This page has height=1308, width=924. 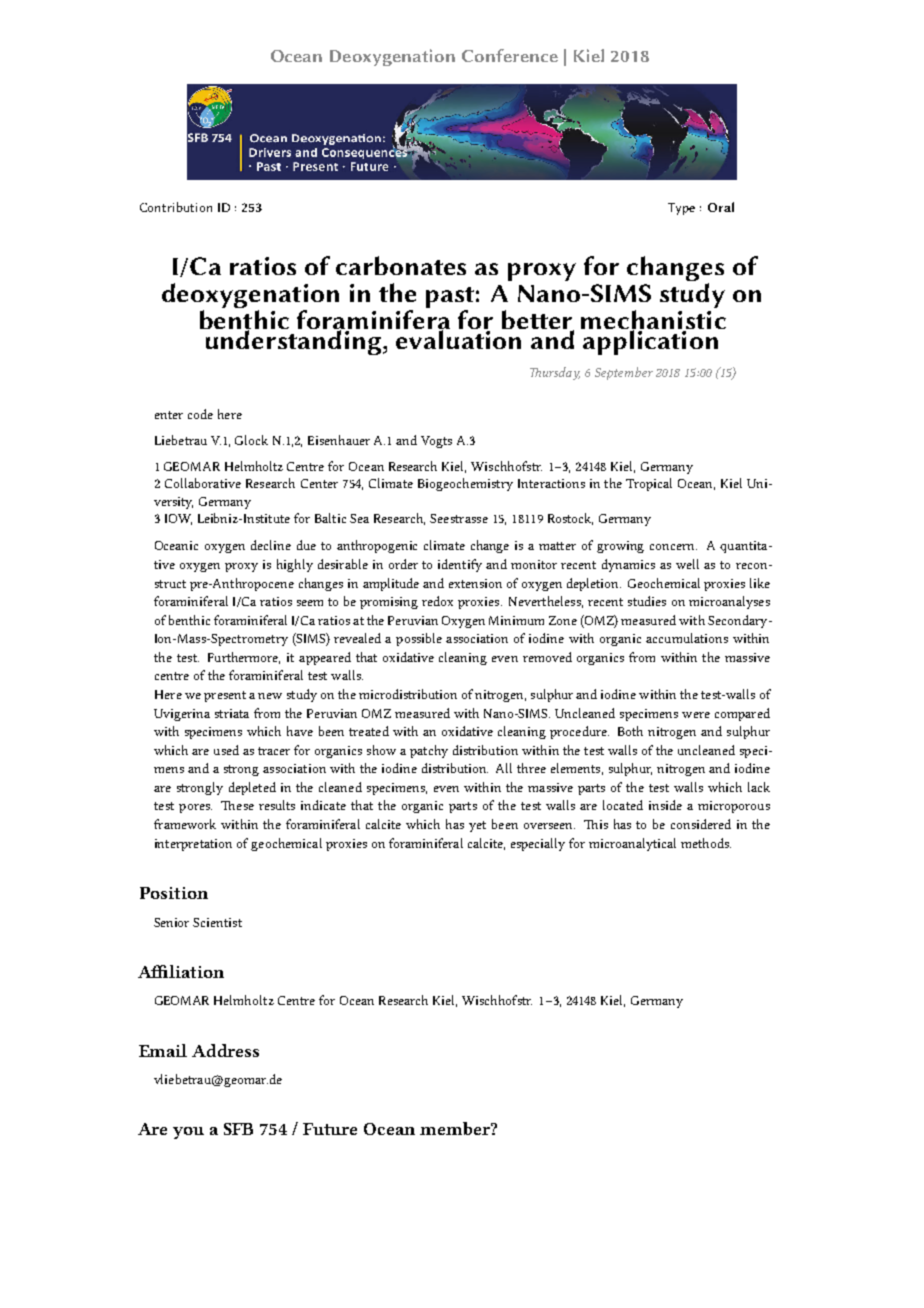 I want to click on Conference, so click(x=510, y=55).
